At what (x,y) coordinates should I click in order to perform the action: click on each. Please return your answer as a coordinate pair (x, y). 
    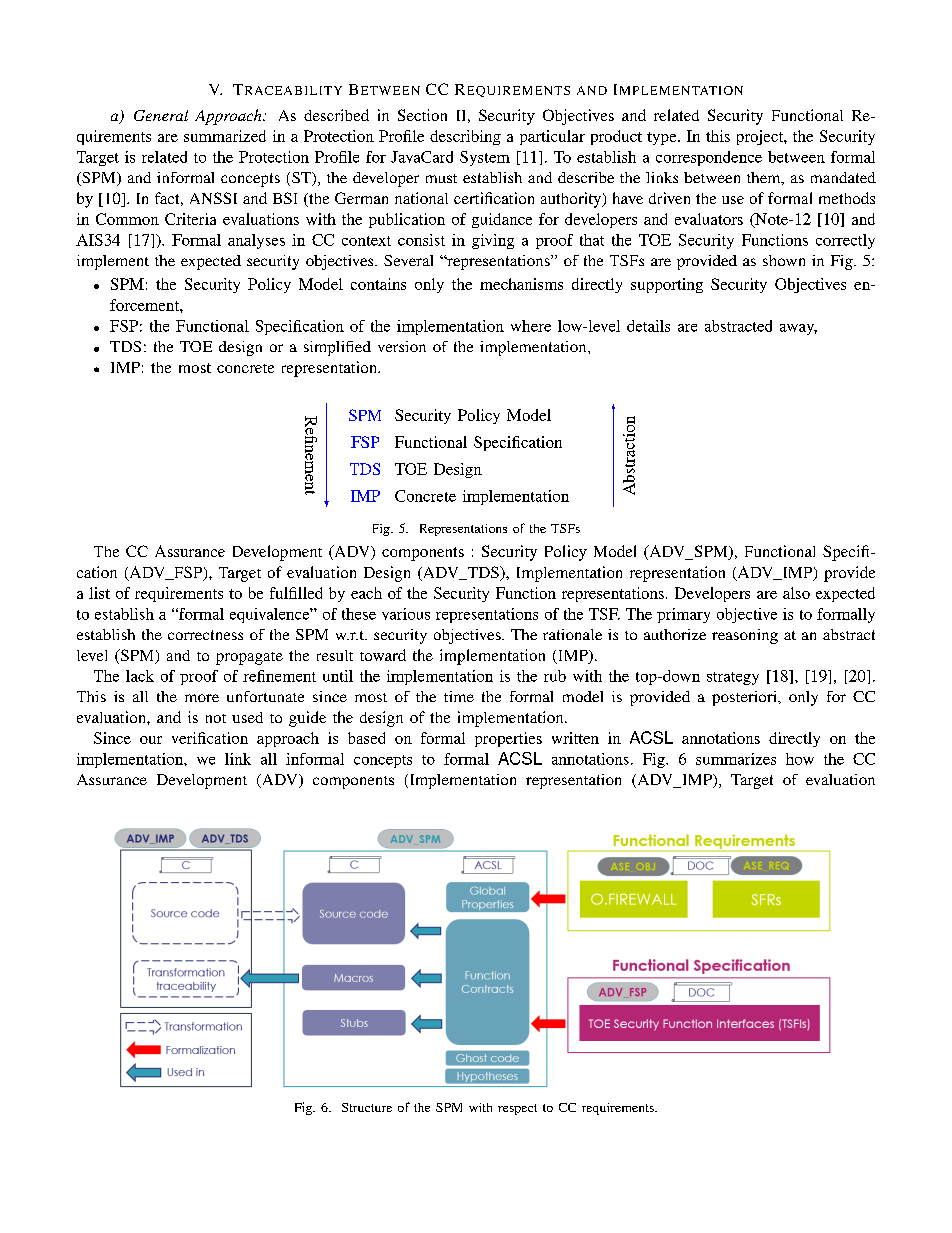
    Looking at the image, I should click on (366, 593).
